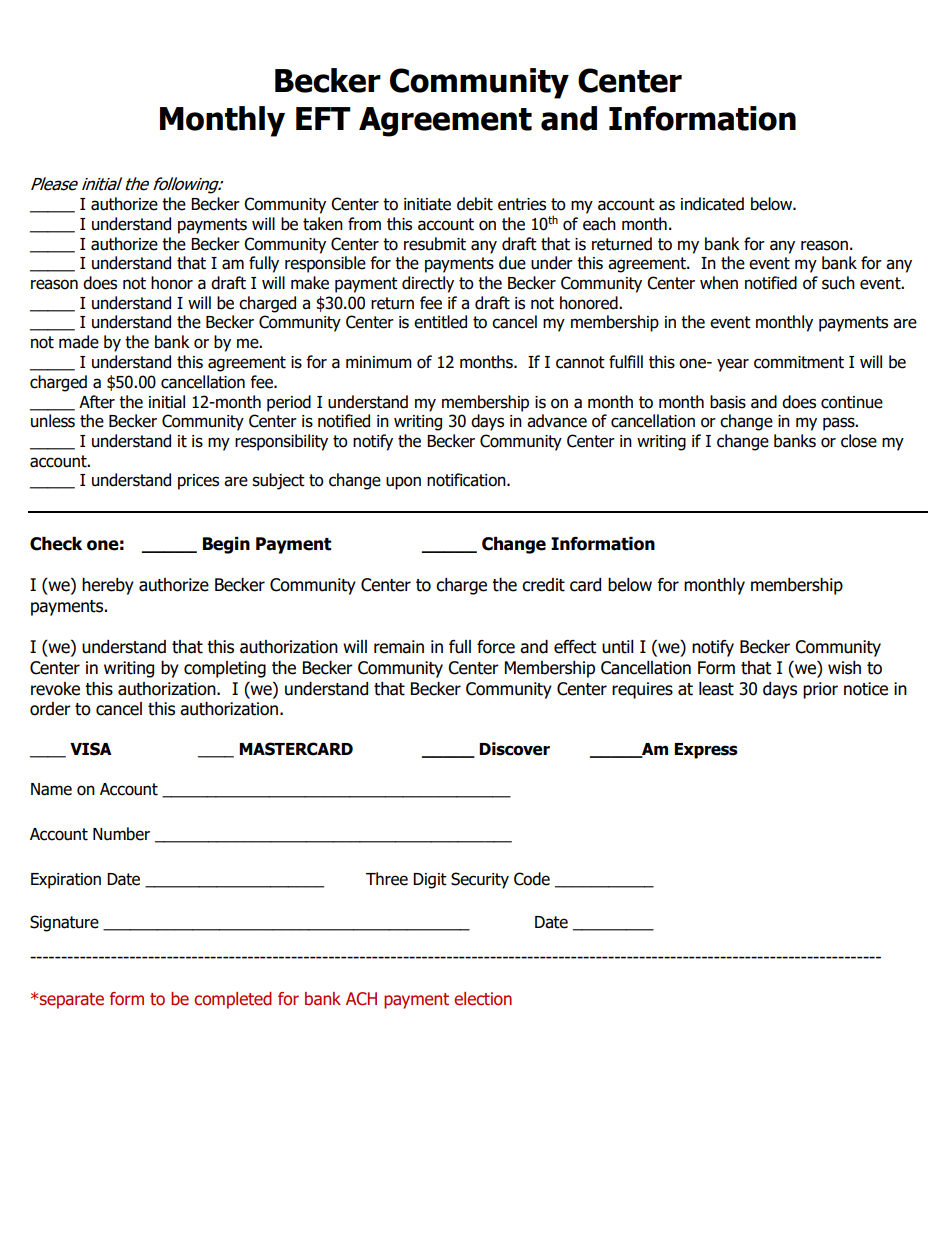  Describe the element at coordinates (108, 586) in the page. I see `hereby` at that location.
